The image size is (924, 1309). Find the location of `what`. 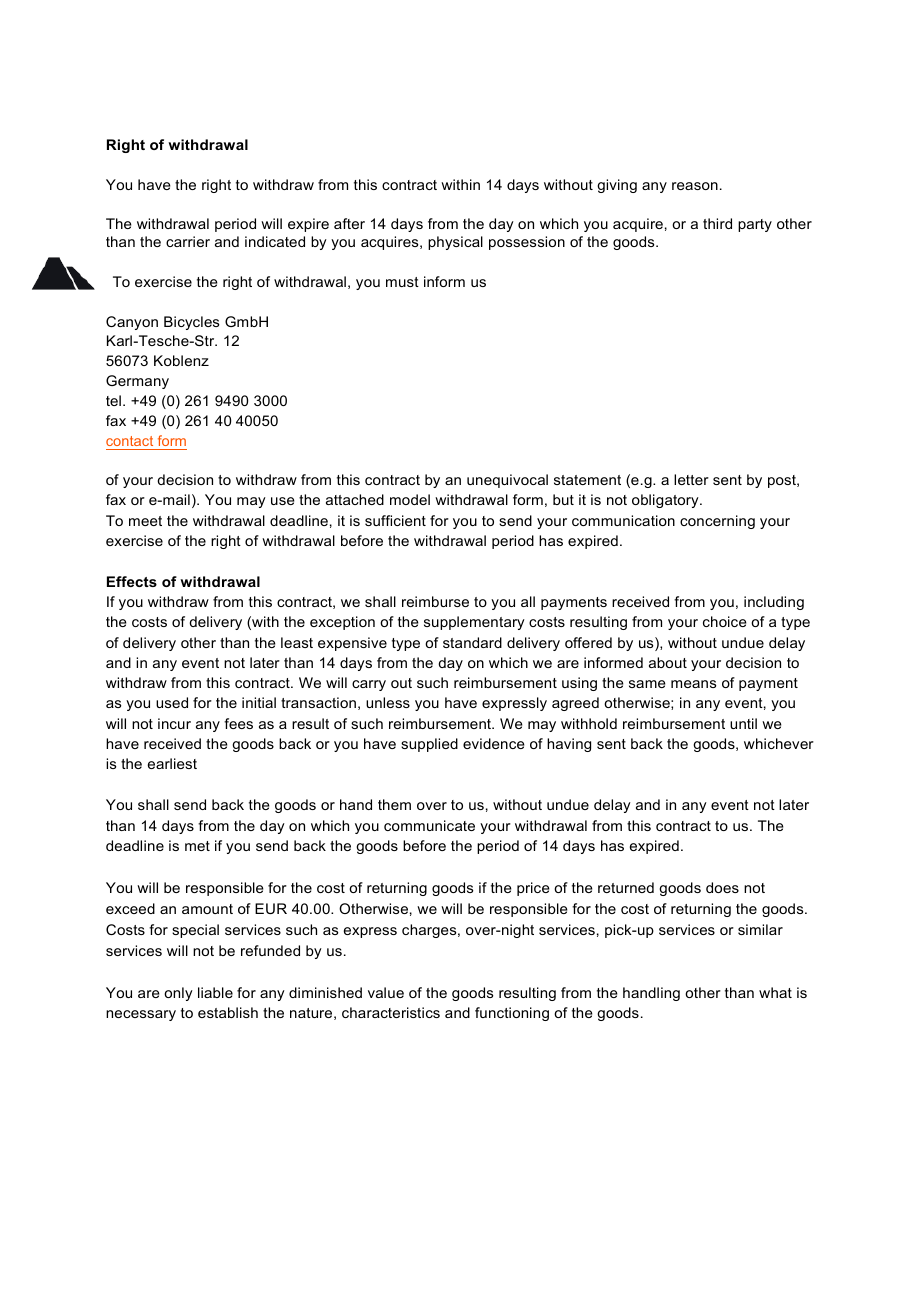

what is located at coordinates (775, 992).
